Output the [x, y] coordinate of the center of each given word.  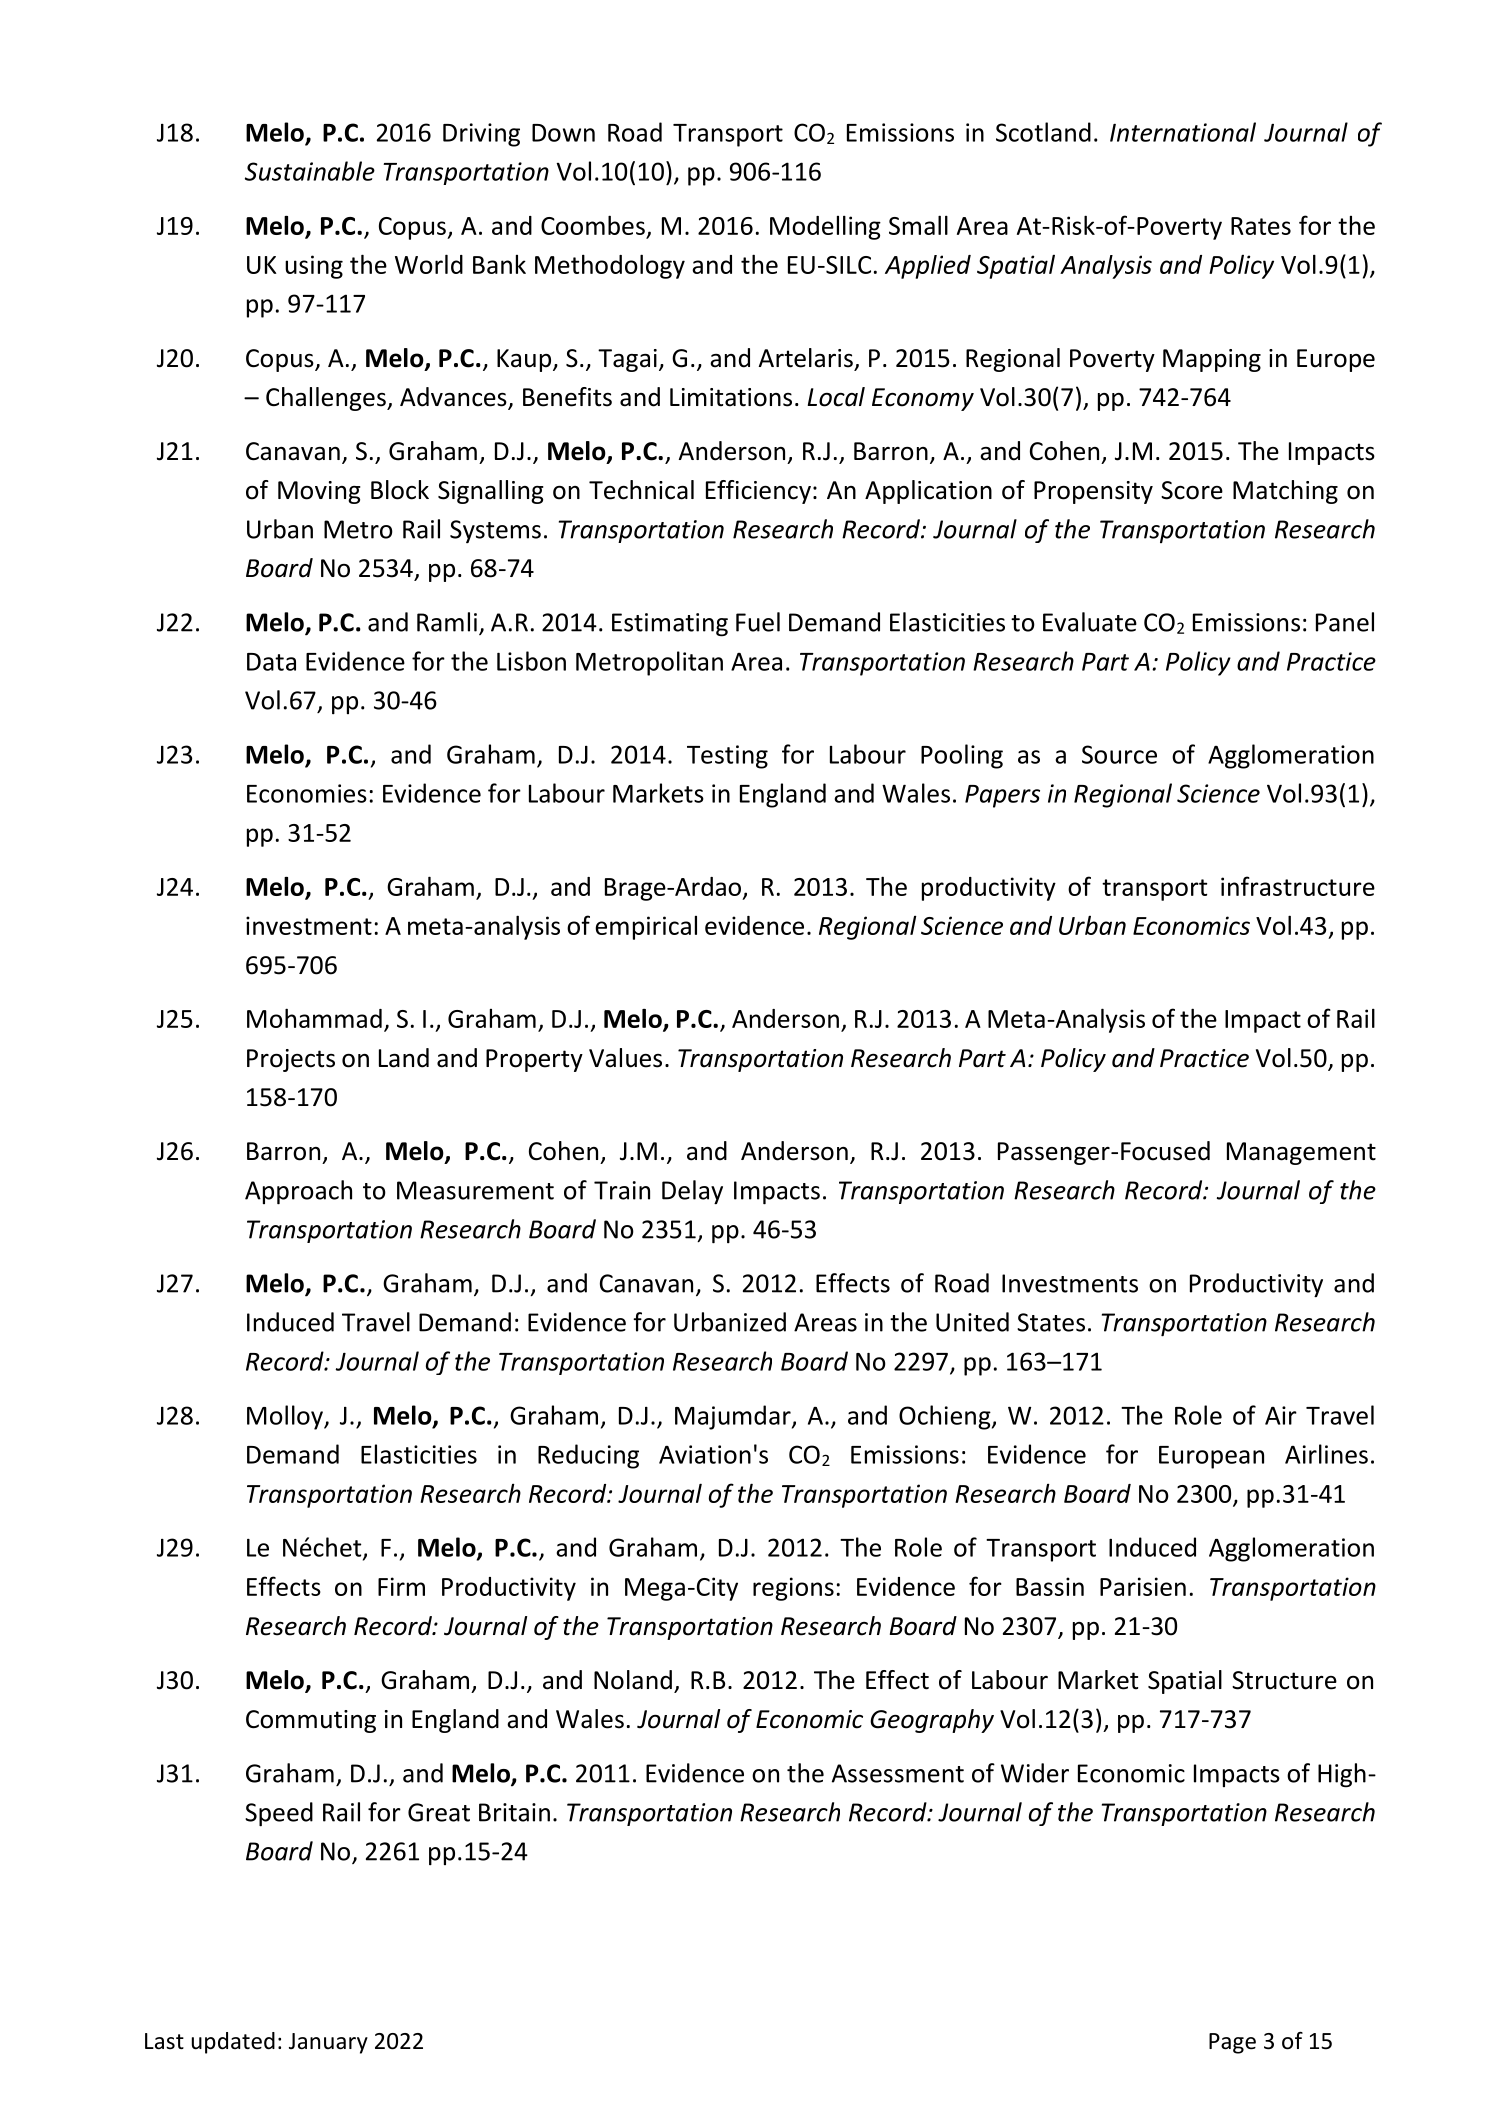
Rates [1261, 226]
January [328, 2043]
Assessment [898, 1773]
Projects [291, 1060]
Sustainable [310, 171]
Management [1301, 1153]
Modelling [825, 227]
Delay [692, 1192]
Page [1232, 2043]
